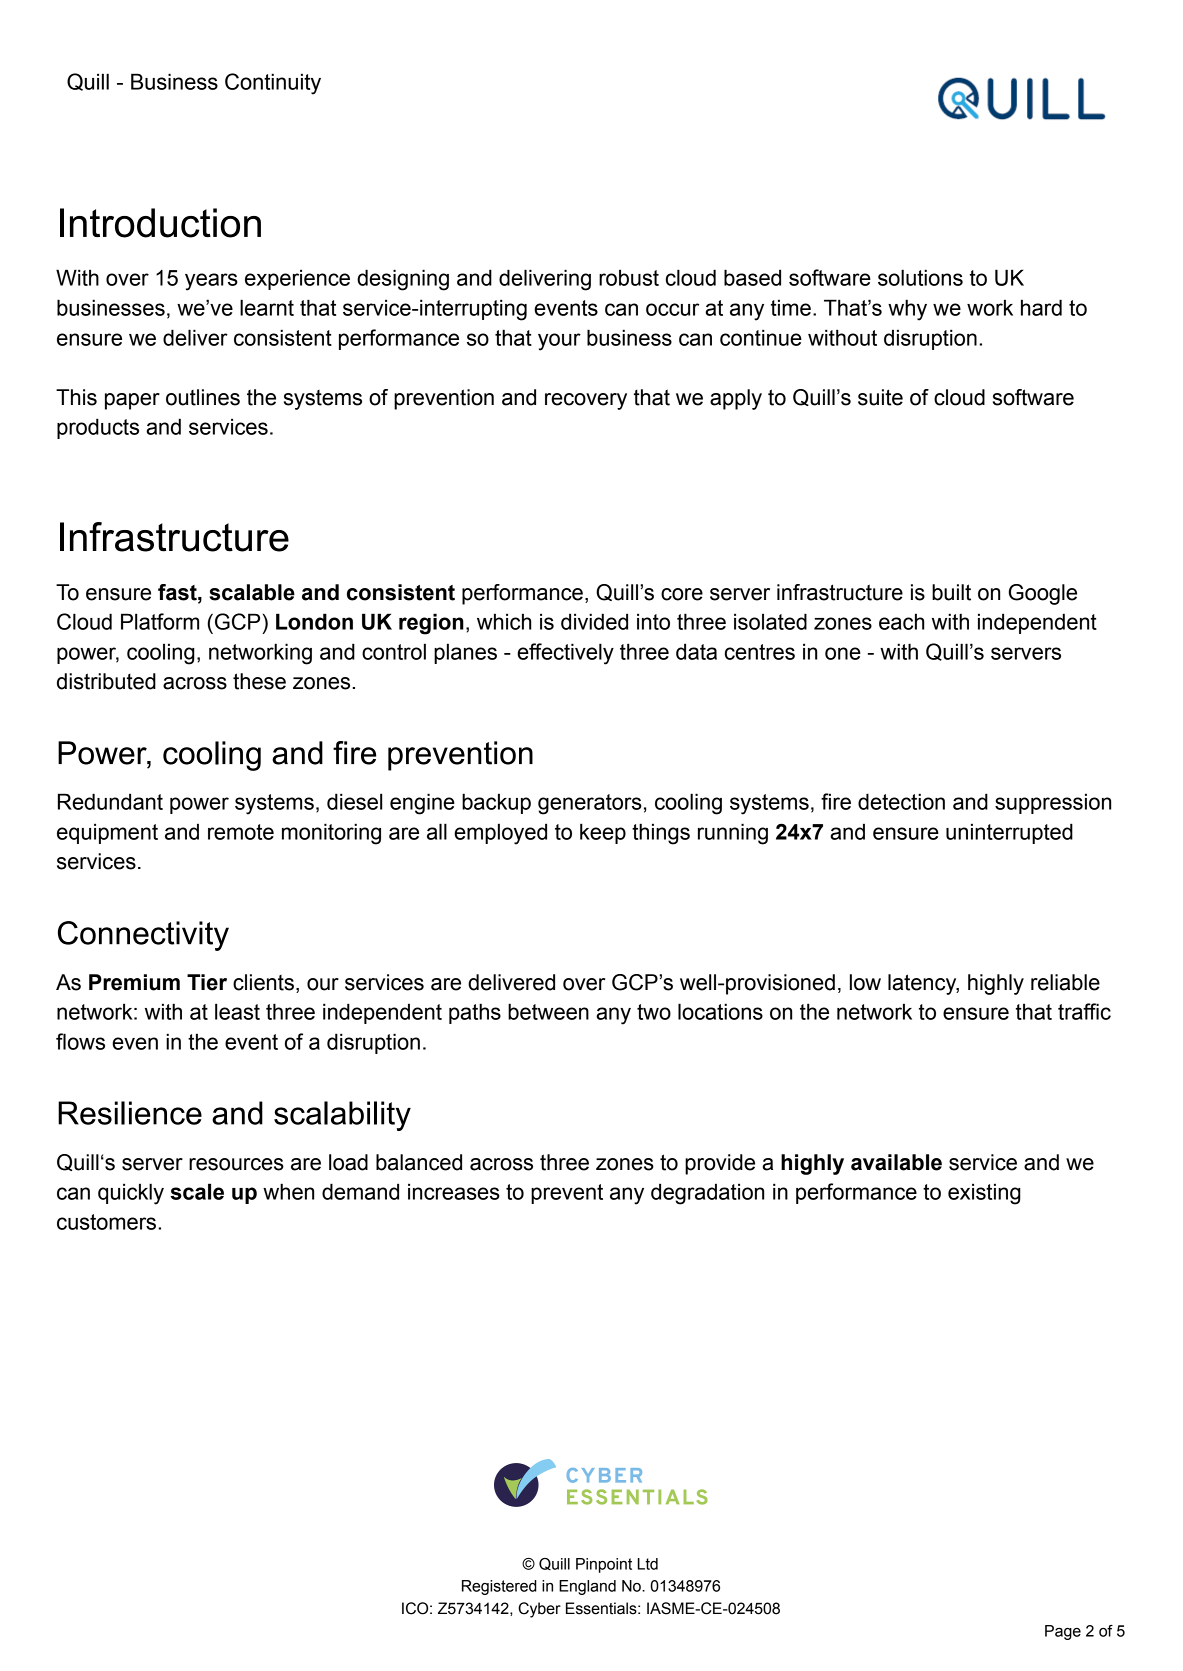  I want to click on Resilience, so click(130, 1113).
